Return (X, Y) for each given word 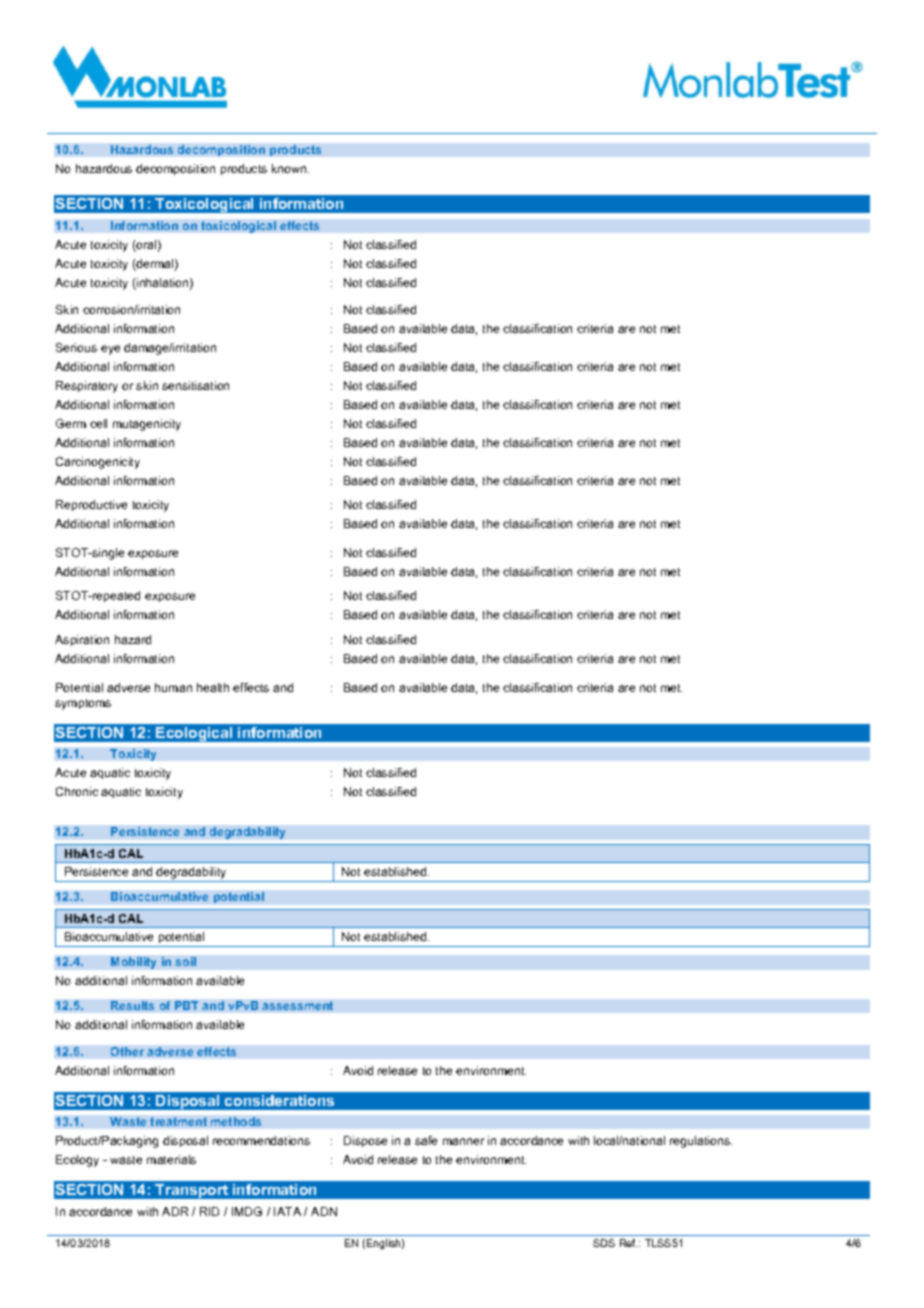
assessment (297, 1005)
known (290, 168)
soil (185, 961)
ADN (324, 1211)
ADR (175, 1211)
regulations (701, 1142)
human (173, 687)
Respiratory (87, 387)
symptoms (83, 704)
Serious (76, 347)
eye (110, 350)
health (213, 687)
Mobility (133, 963)
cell (98, 423)
